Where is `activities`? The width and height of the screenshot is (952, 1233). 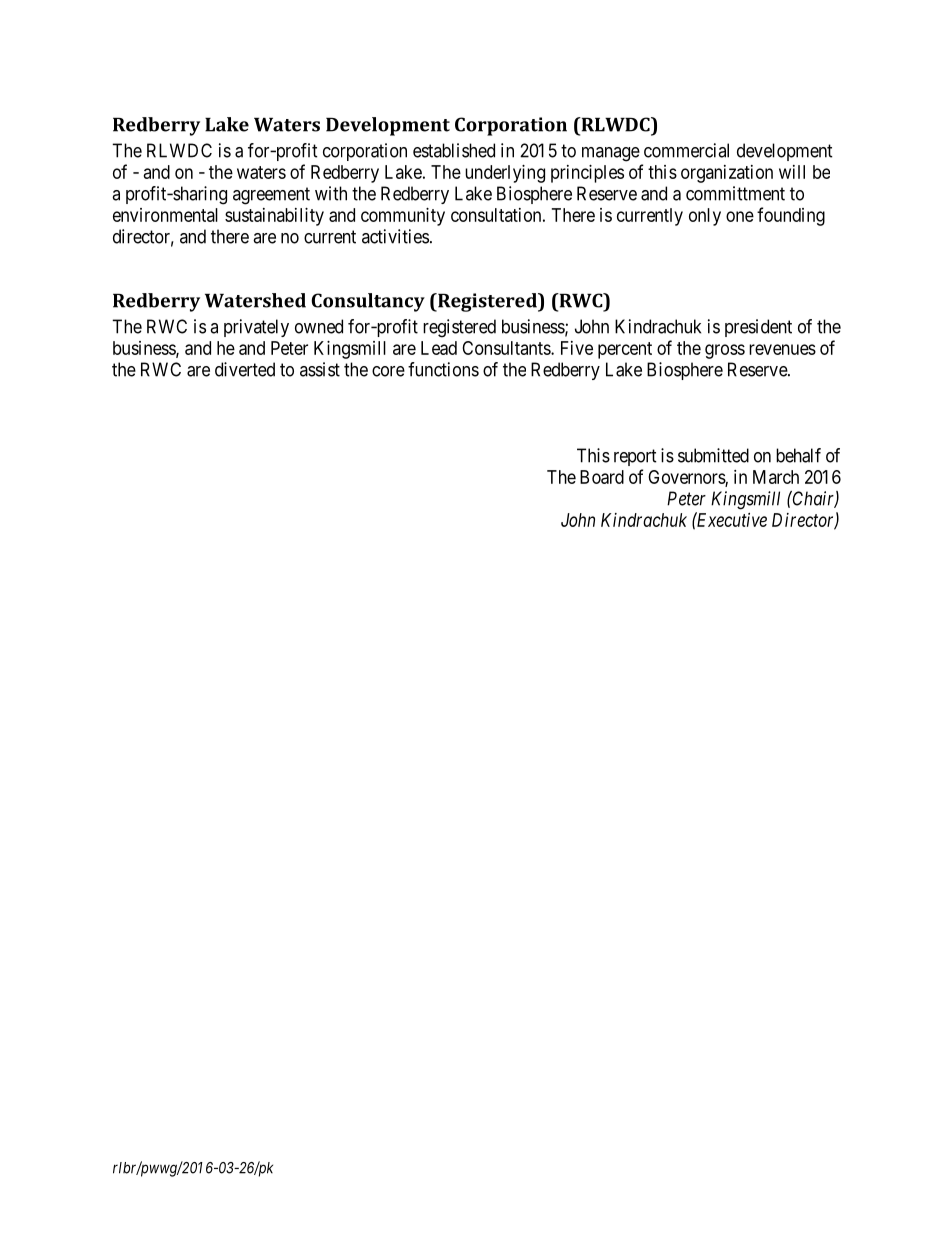 activities is located at coordinates (395, 236).
